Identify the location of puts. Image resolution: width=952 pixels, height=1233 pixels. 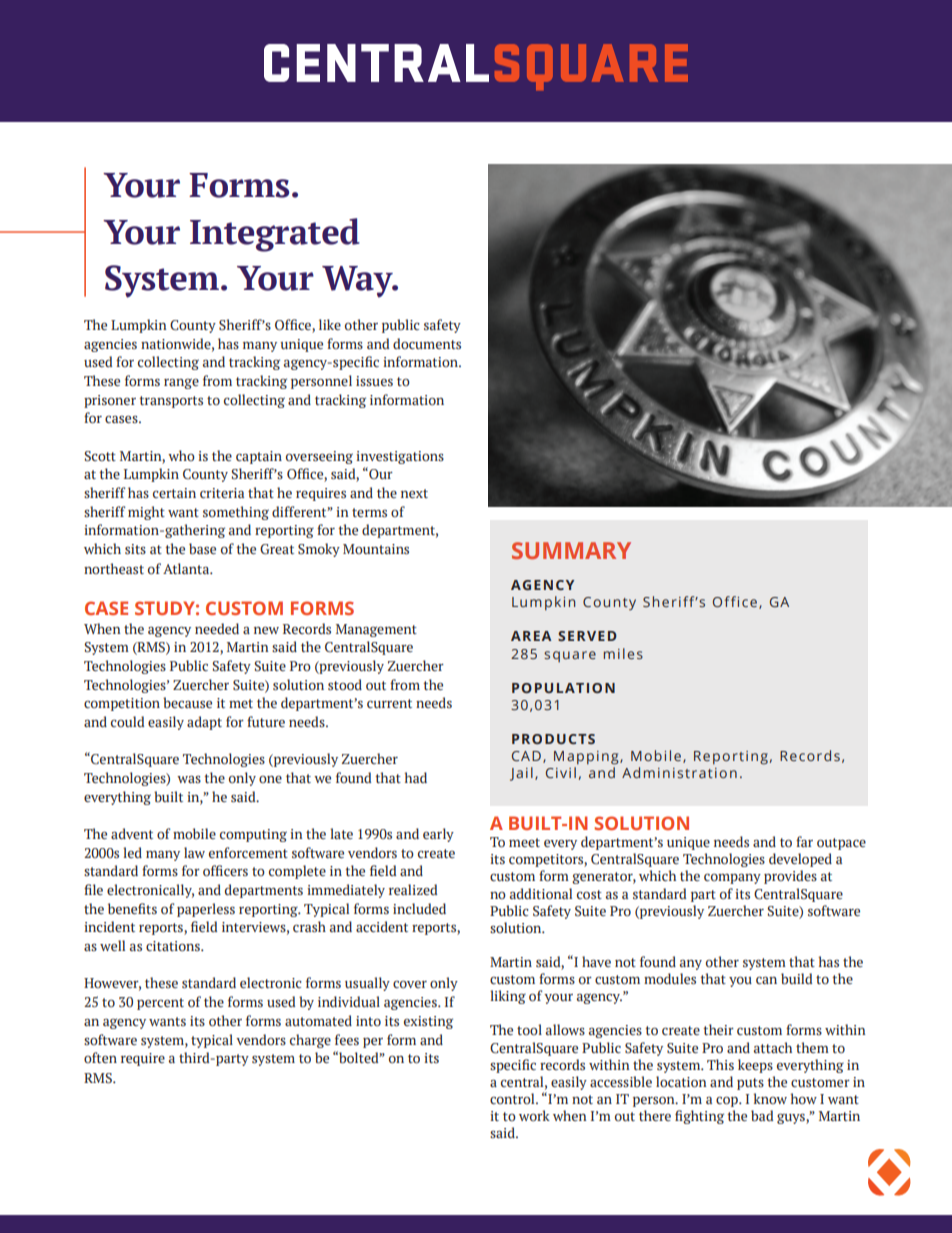
(750, 1084).
